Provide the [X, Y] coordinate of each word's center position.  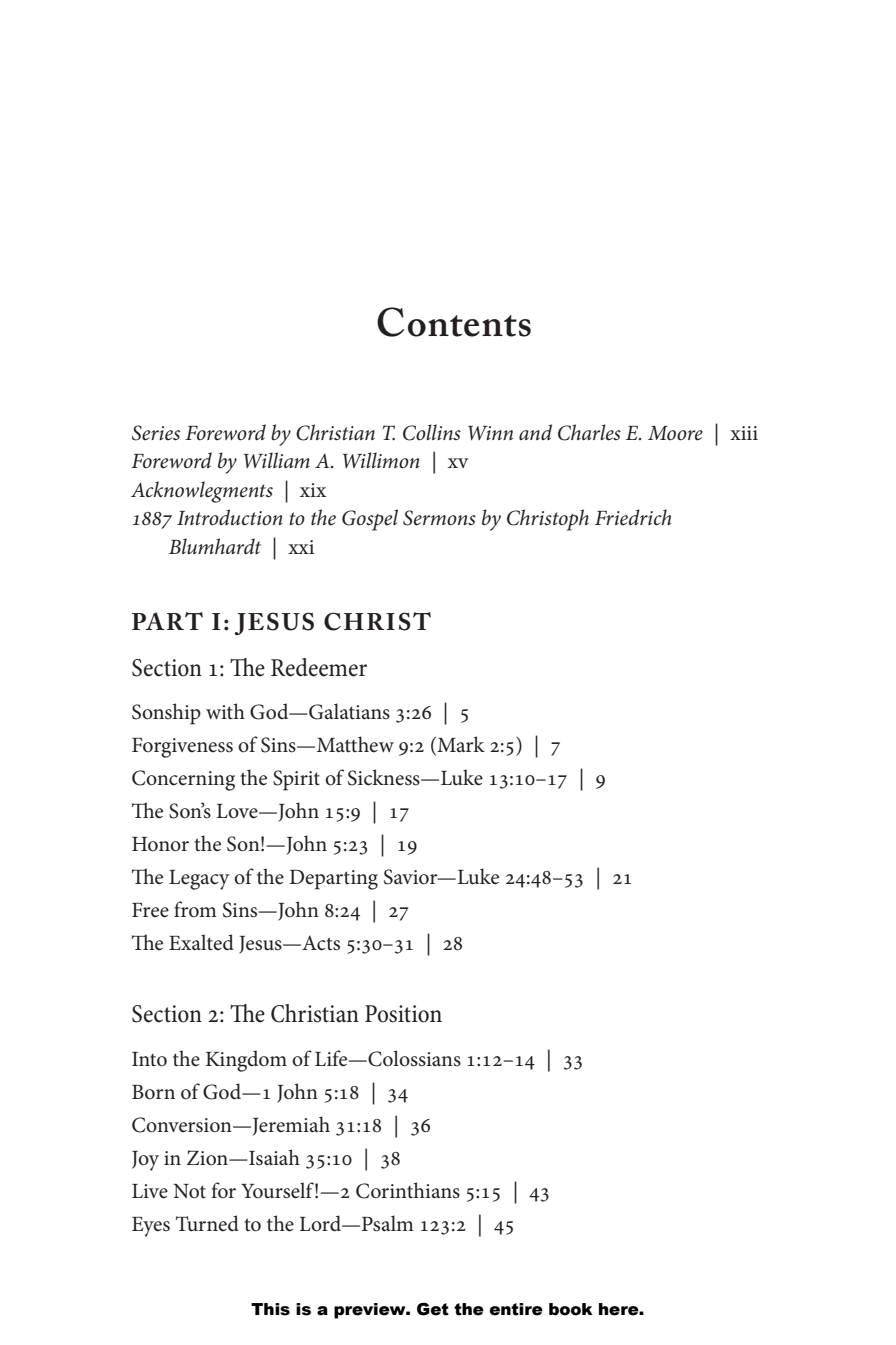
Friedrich [633, 517]
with [225, 711]
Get [433, 1309]
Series [156, 433]
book [571, 1309]
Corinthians [408, 1190]
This [270, 1309]
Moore [675, 433]
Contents [454, 322]
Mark [460, 745]
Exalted [201, 942]
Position [403, 1014]
